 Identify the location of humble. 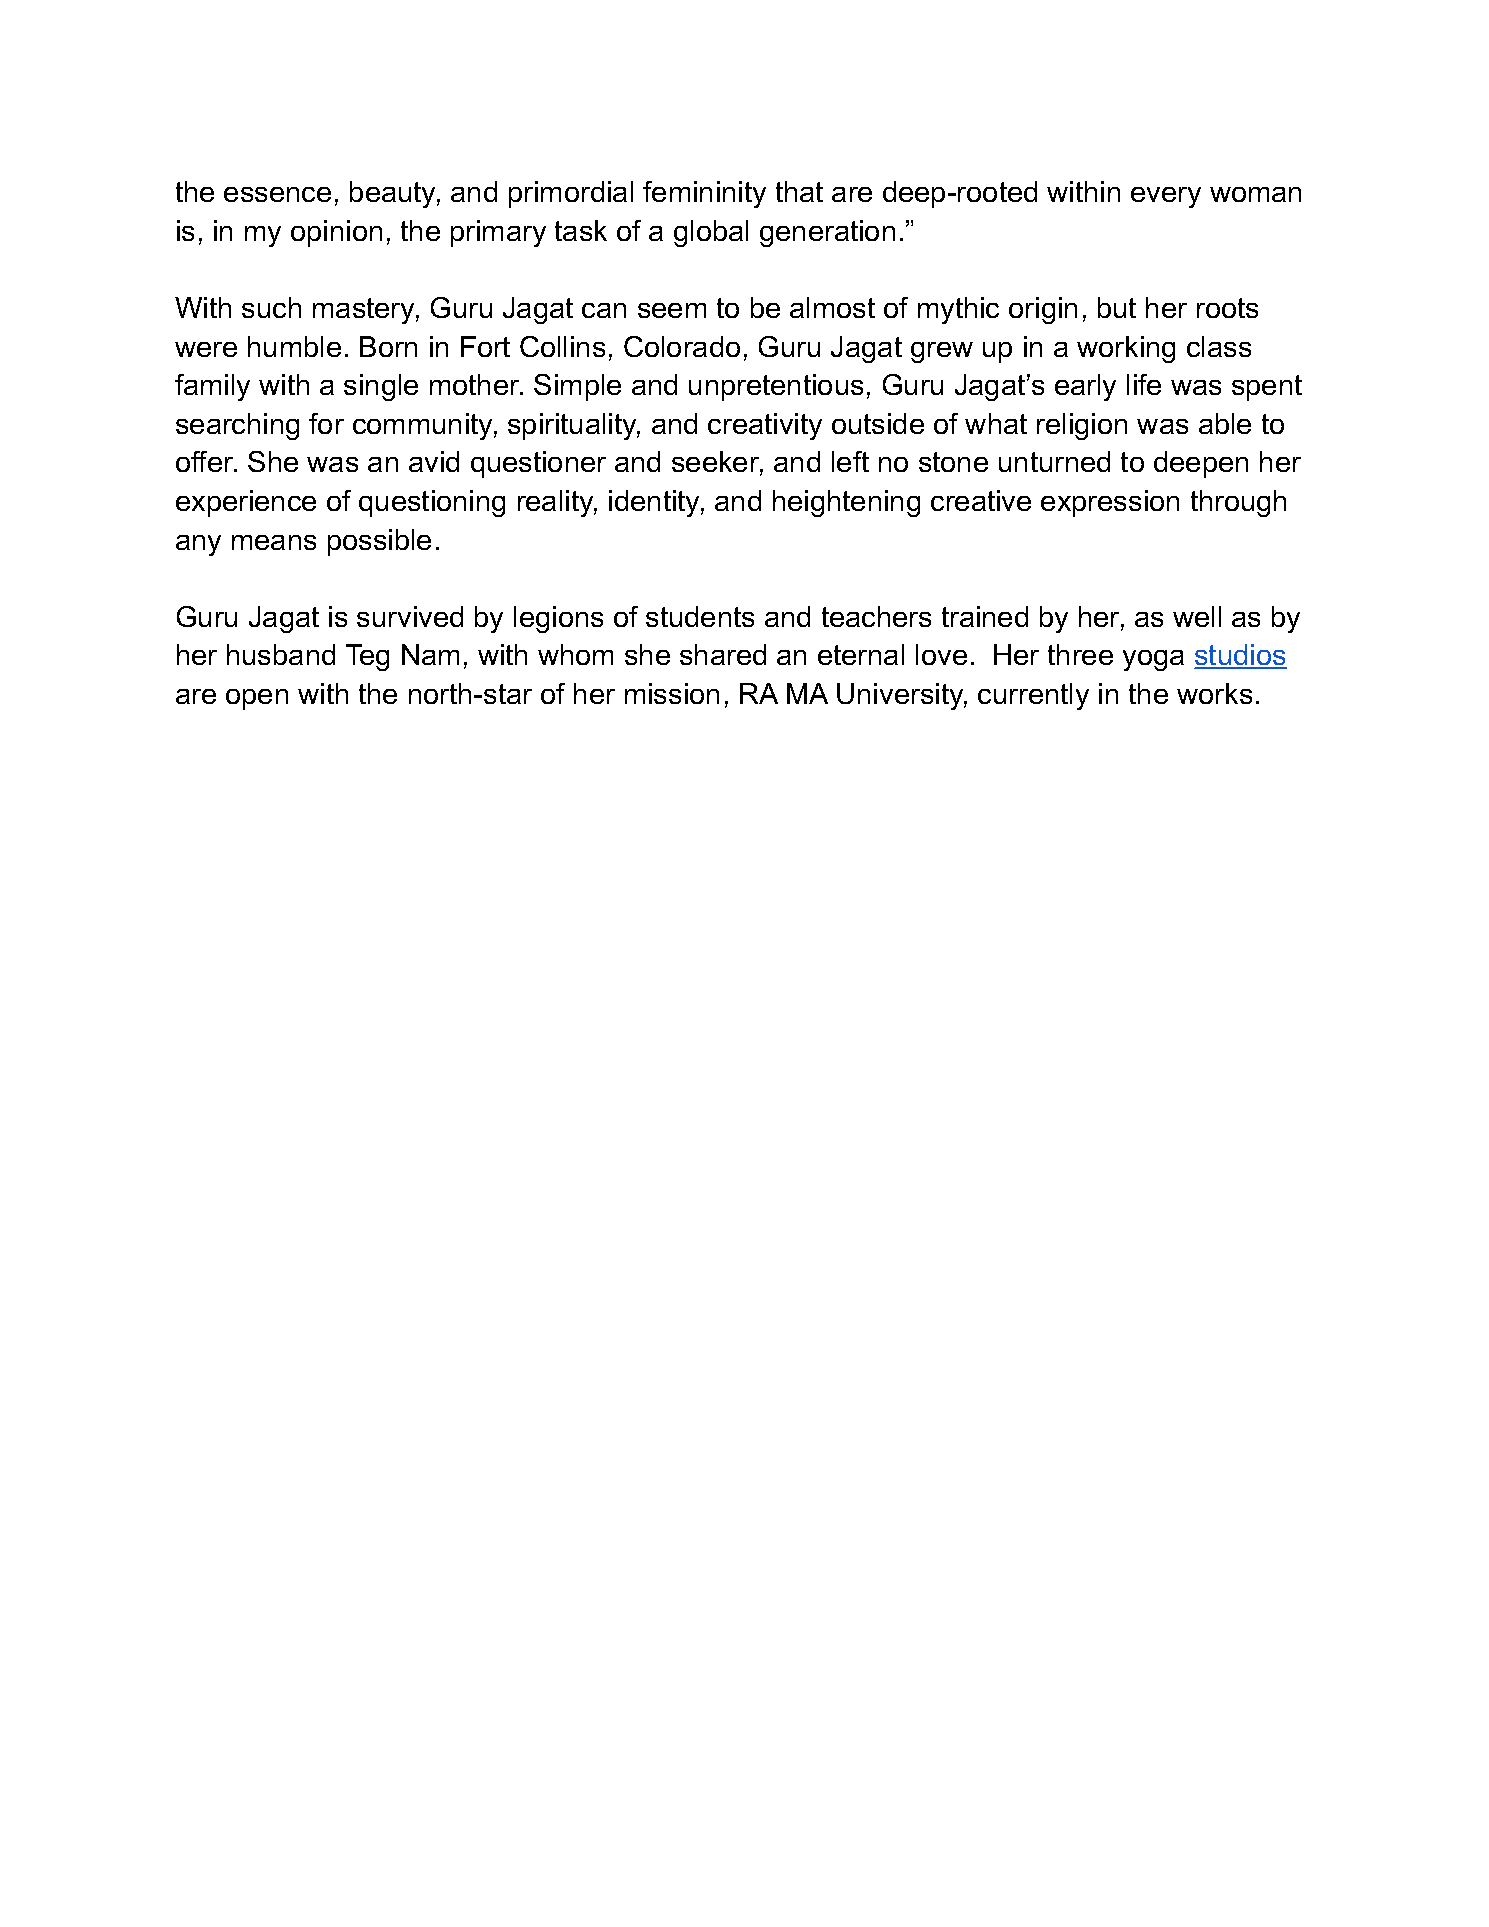
(294, 346).
